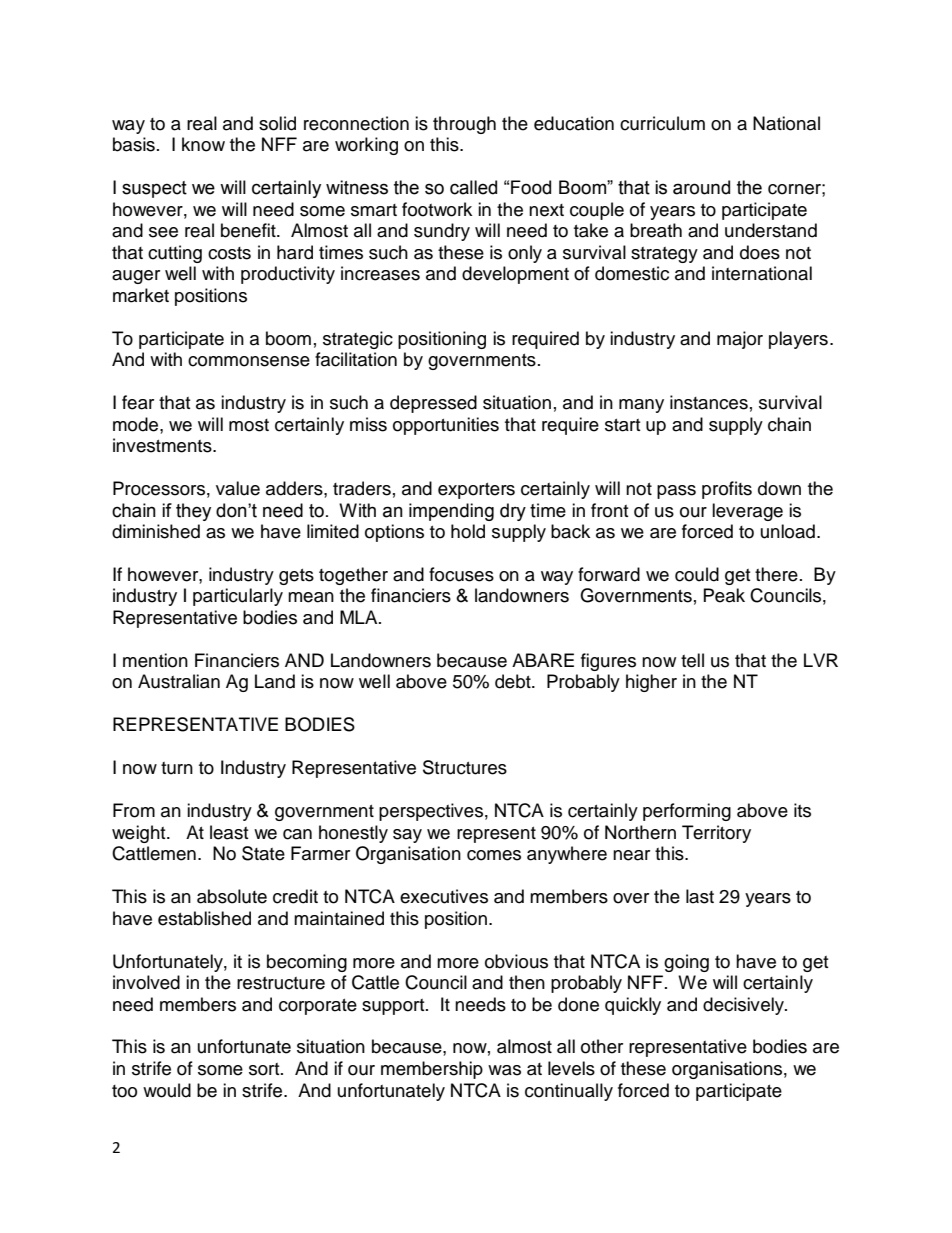 The height and width of the screenshot is (1233, 952). Describe the element at coordinates (709, 402) in the screenshot. I see `instances` at that location.
